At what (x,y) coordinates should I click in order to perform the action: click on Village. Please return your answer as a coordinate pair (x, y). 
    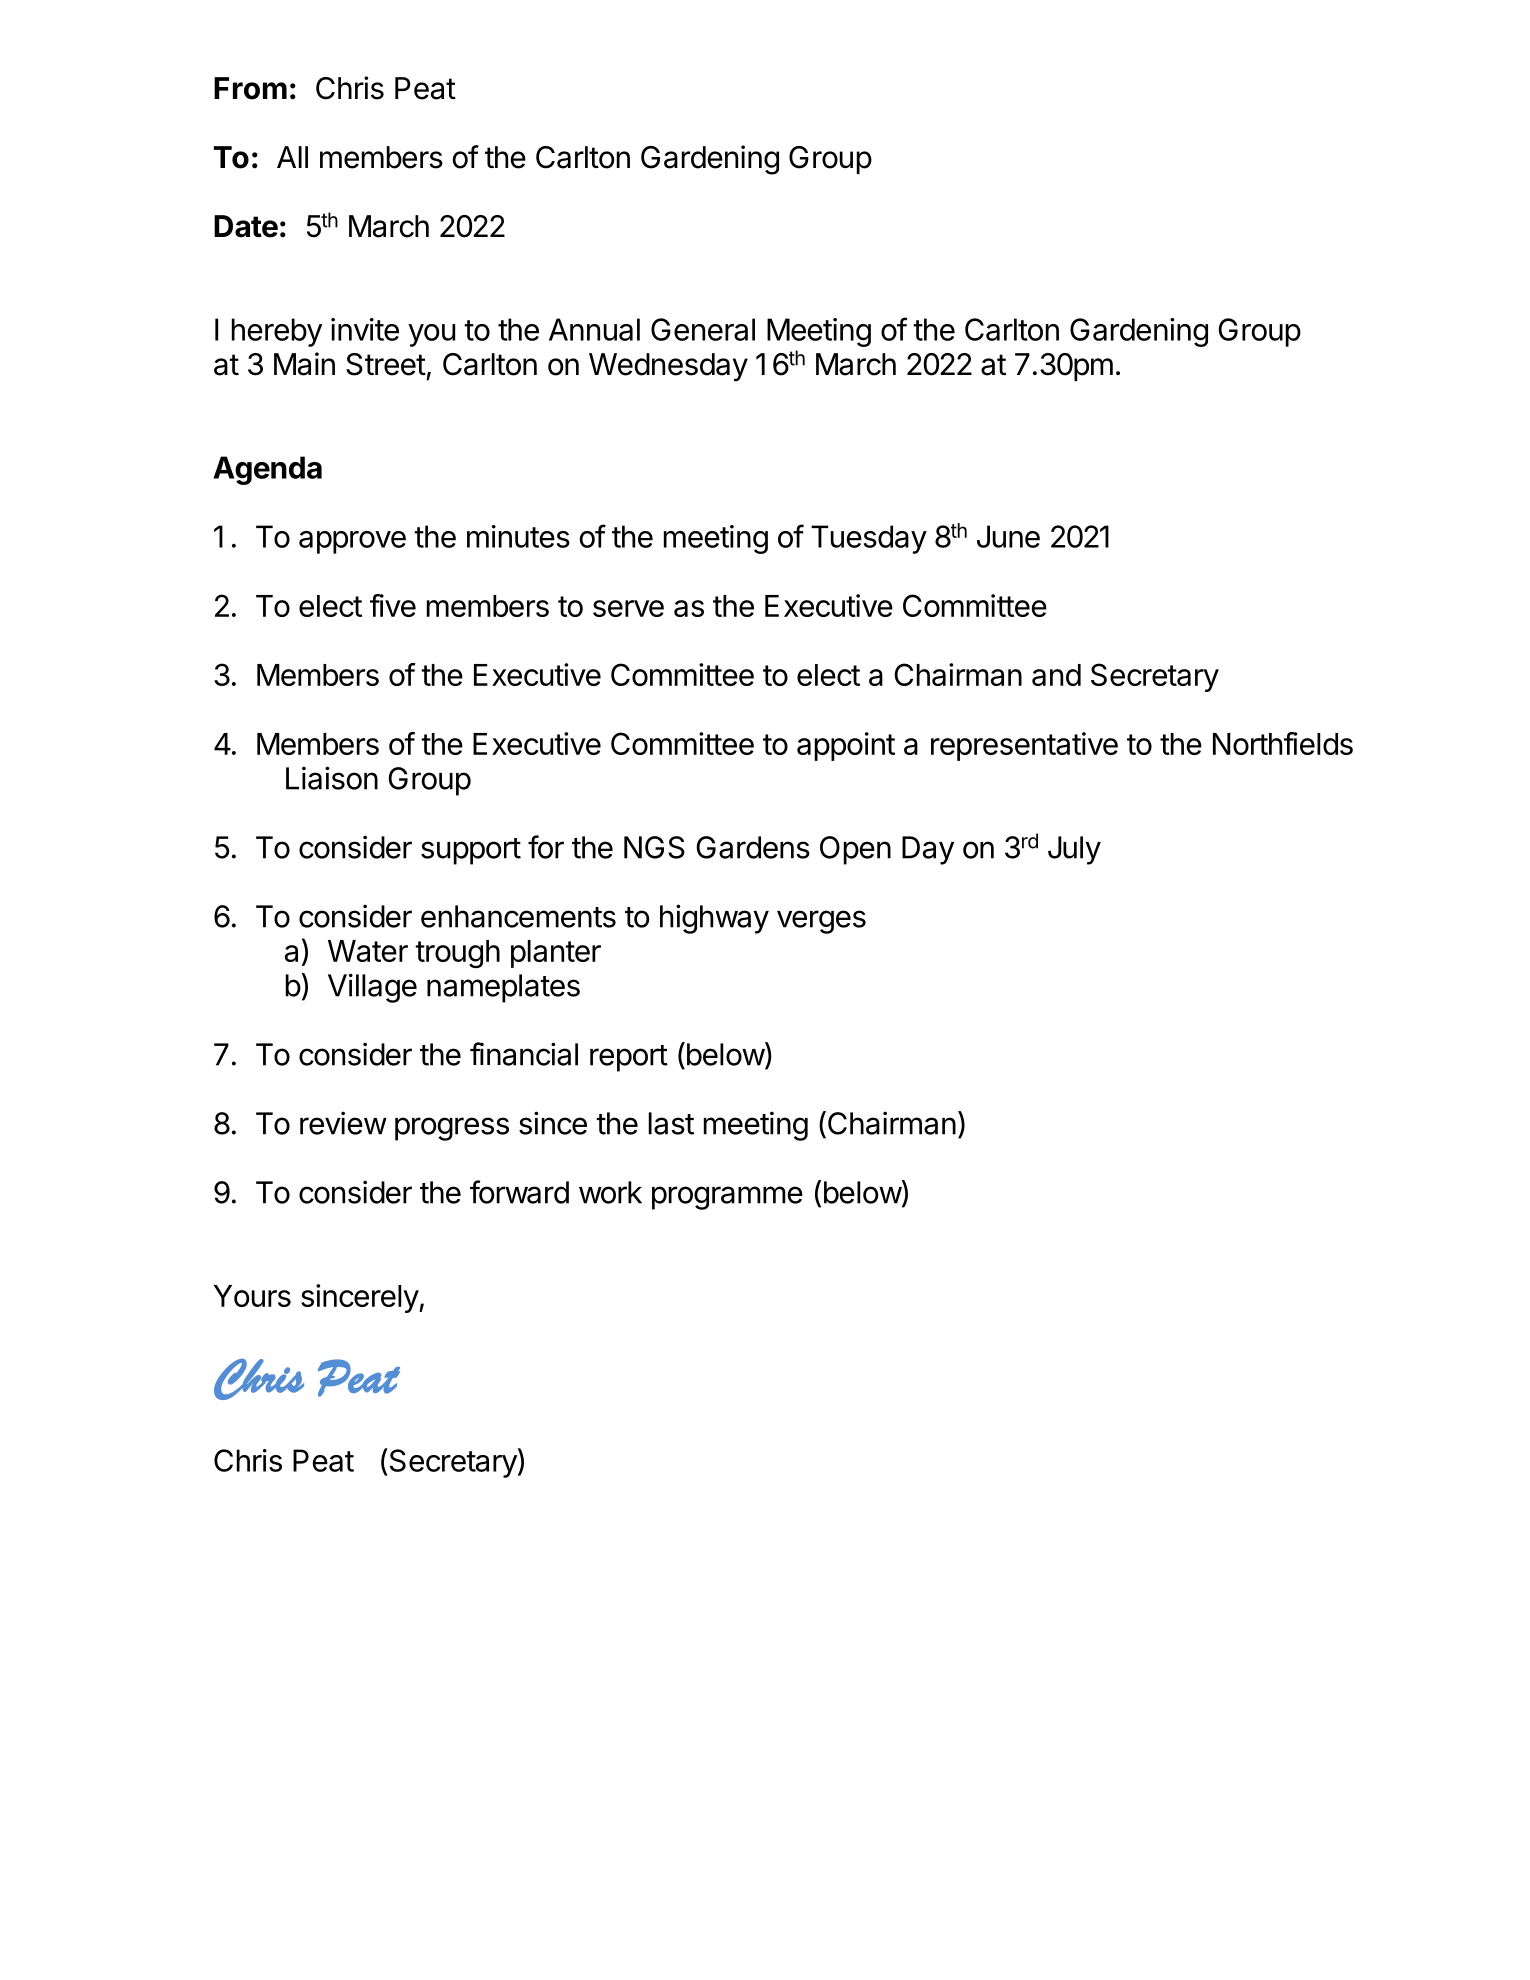
    Looking at the image, I should click on (372, 988).
